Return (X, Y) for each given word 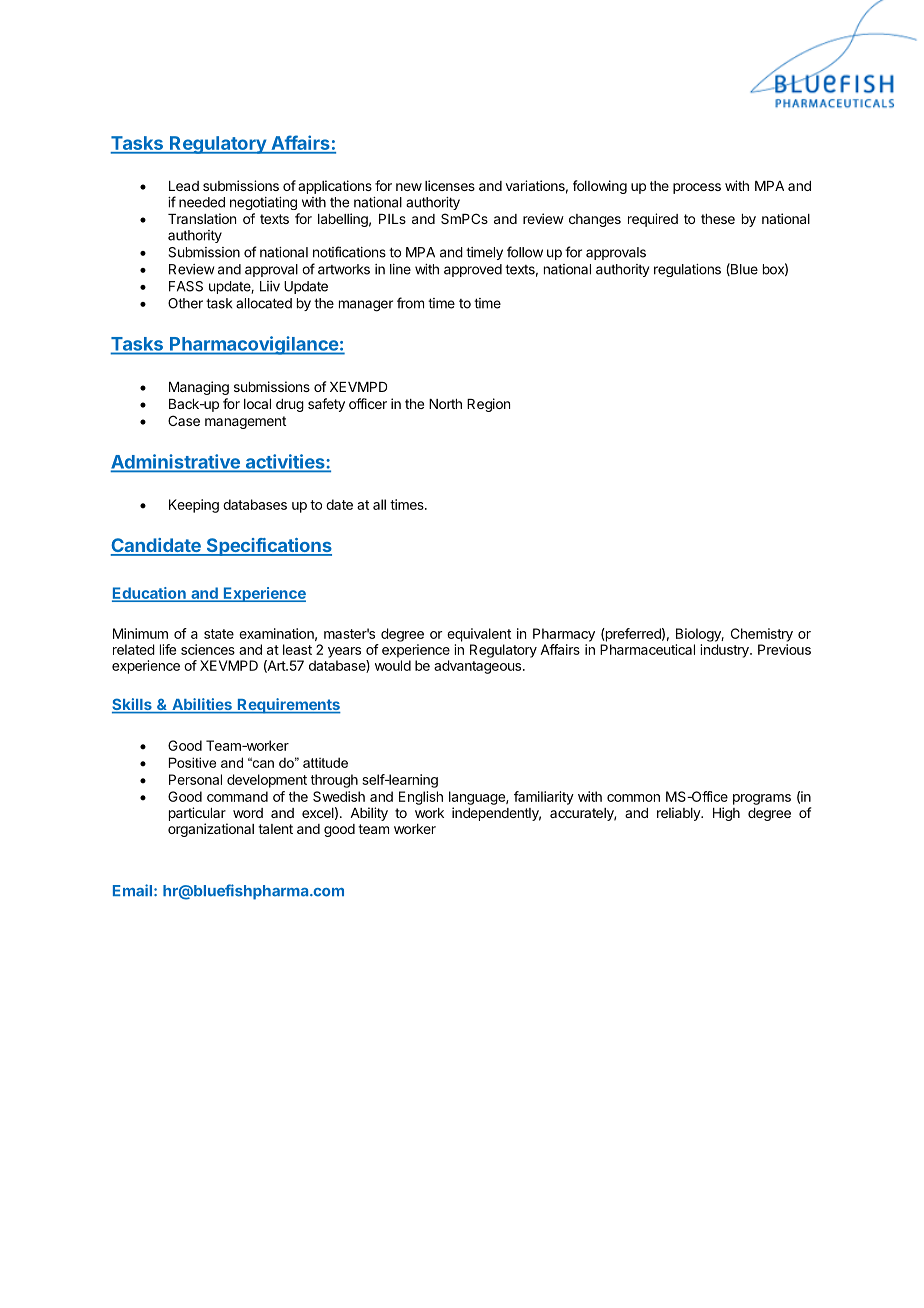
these (718, 219)
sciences (208, 649)
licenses (450, 185)
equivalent (479, 635)
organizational (211, 830)
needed (202, 202)
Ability (369, 814)
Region (488, 405)
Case (184, 420)
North (445, 404)
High (726, 814)
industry (726, 651)
